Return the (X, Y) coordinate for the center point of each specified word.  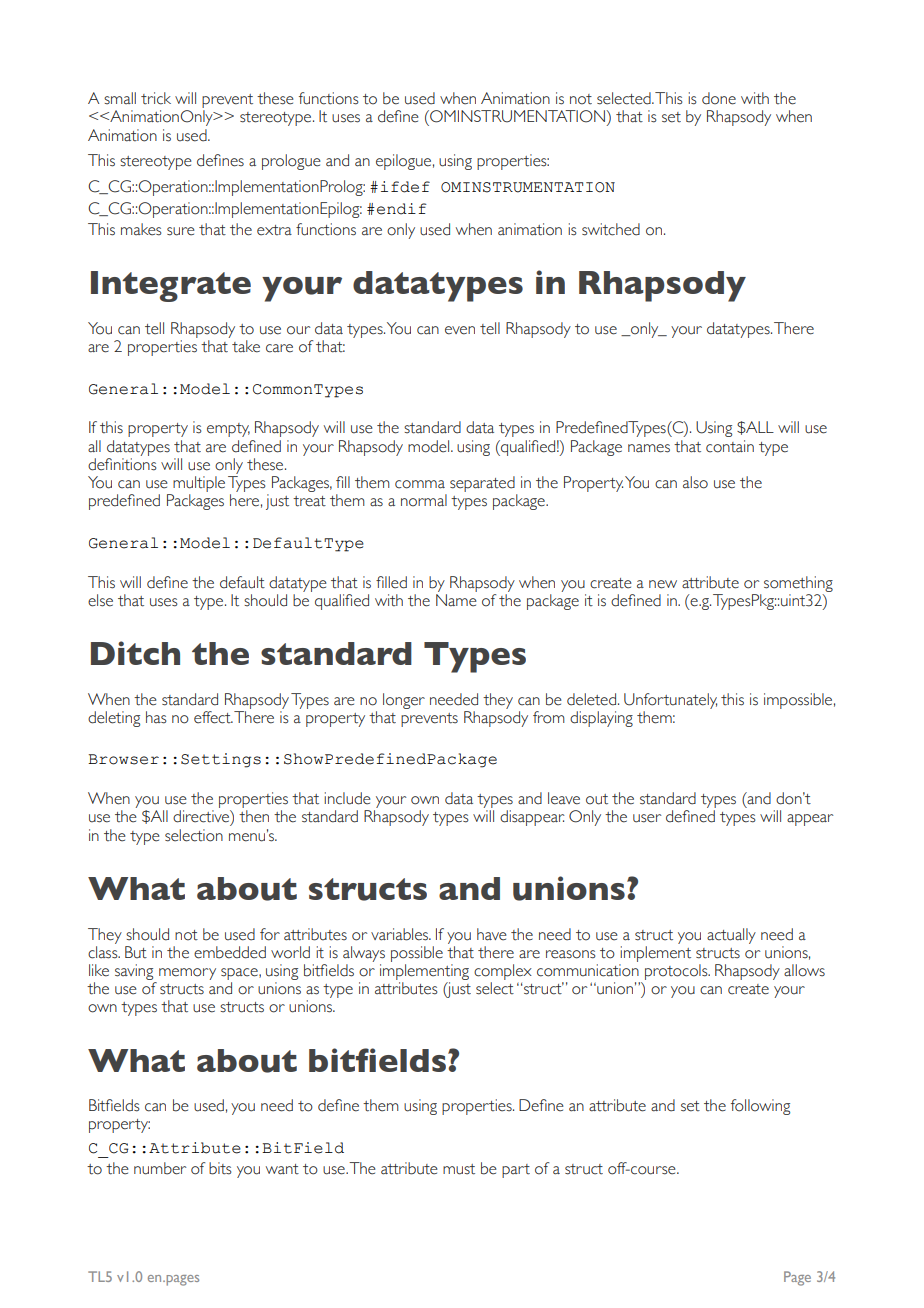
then (254, 816)
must (459, 1169)
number (160, 1168)
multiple (199, 484)
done (719, 98)
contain (730, 446)
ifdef (405, 187)
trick (156, 98)
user (647, 818)
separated (482, 484)
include (347, 798)
